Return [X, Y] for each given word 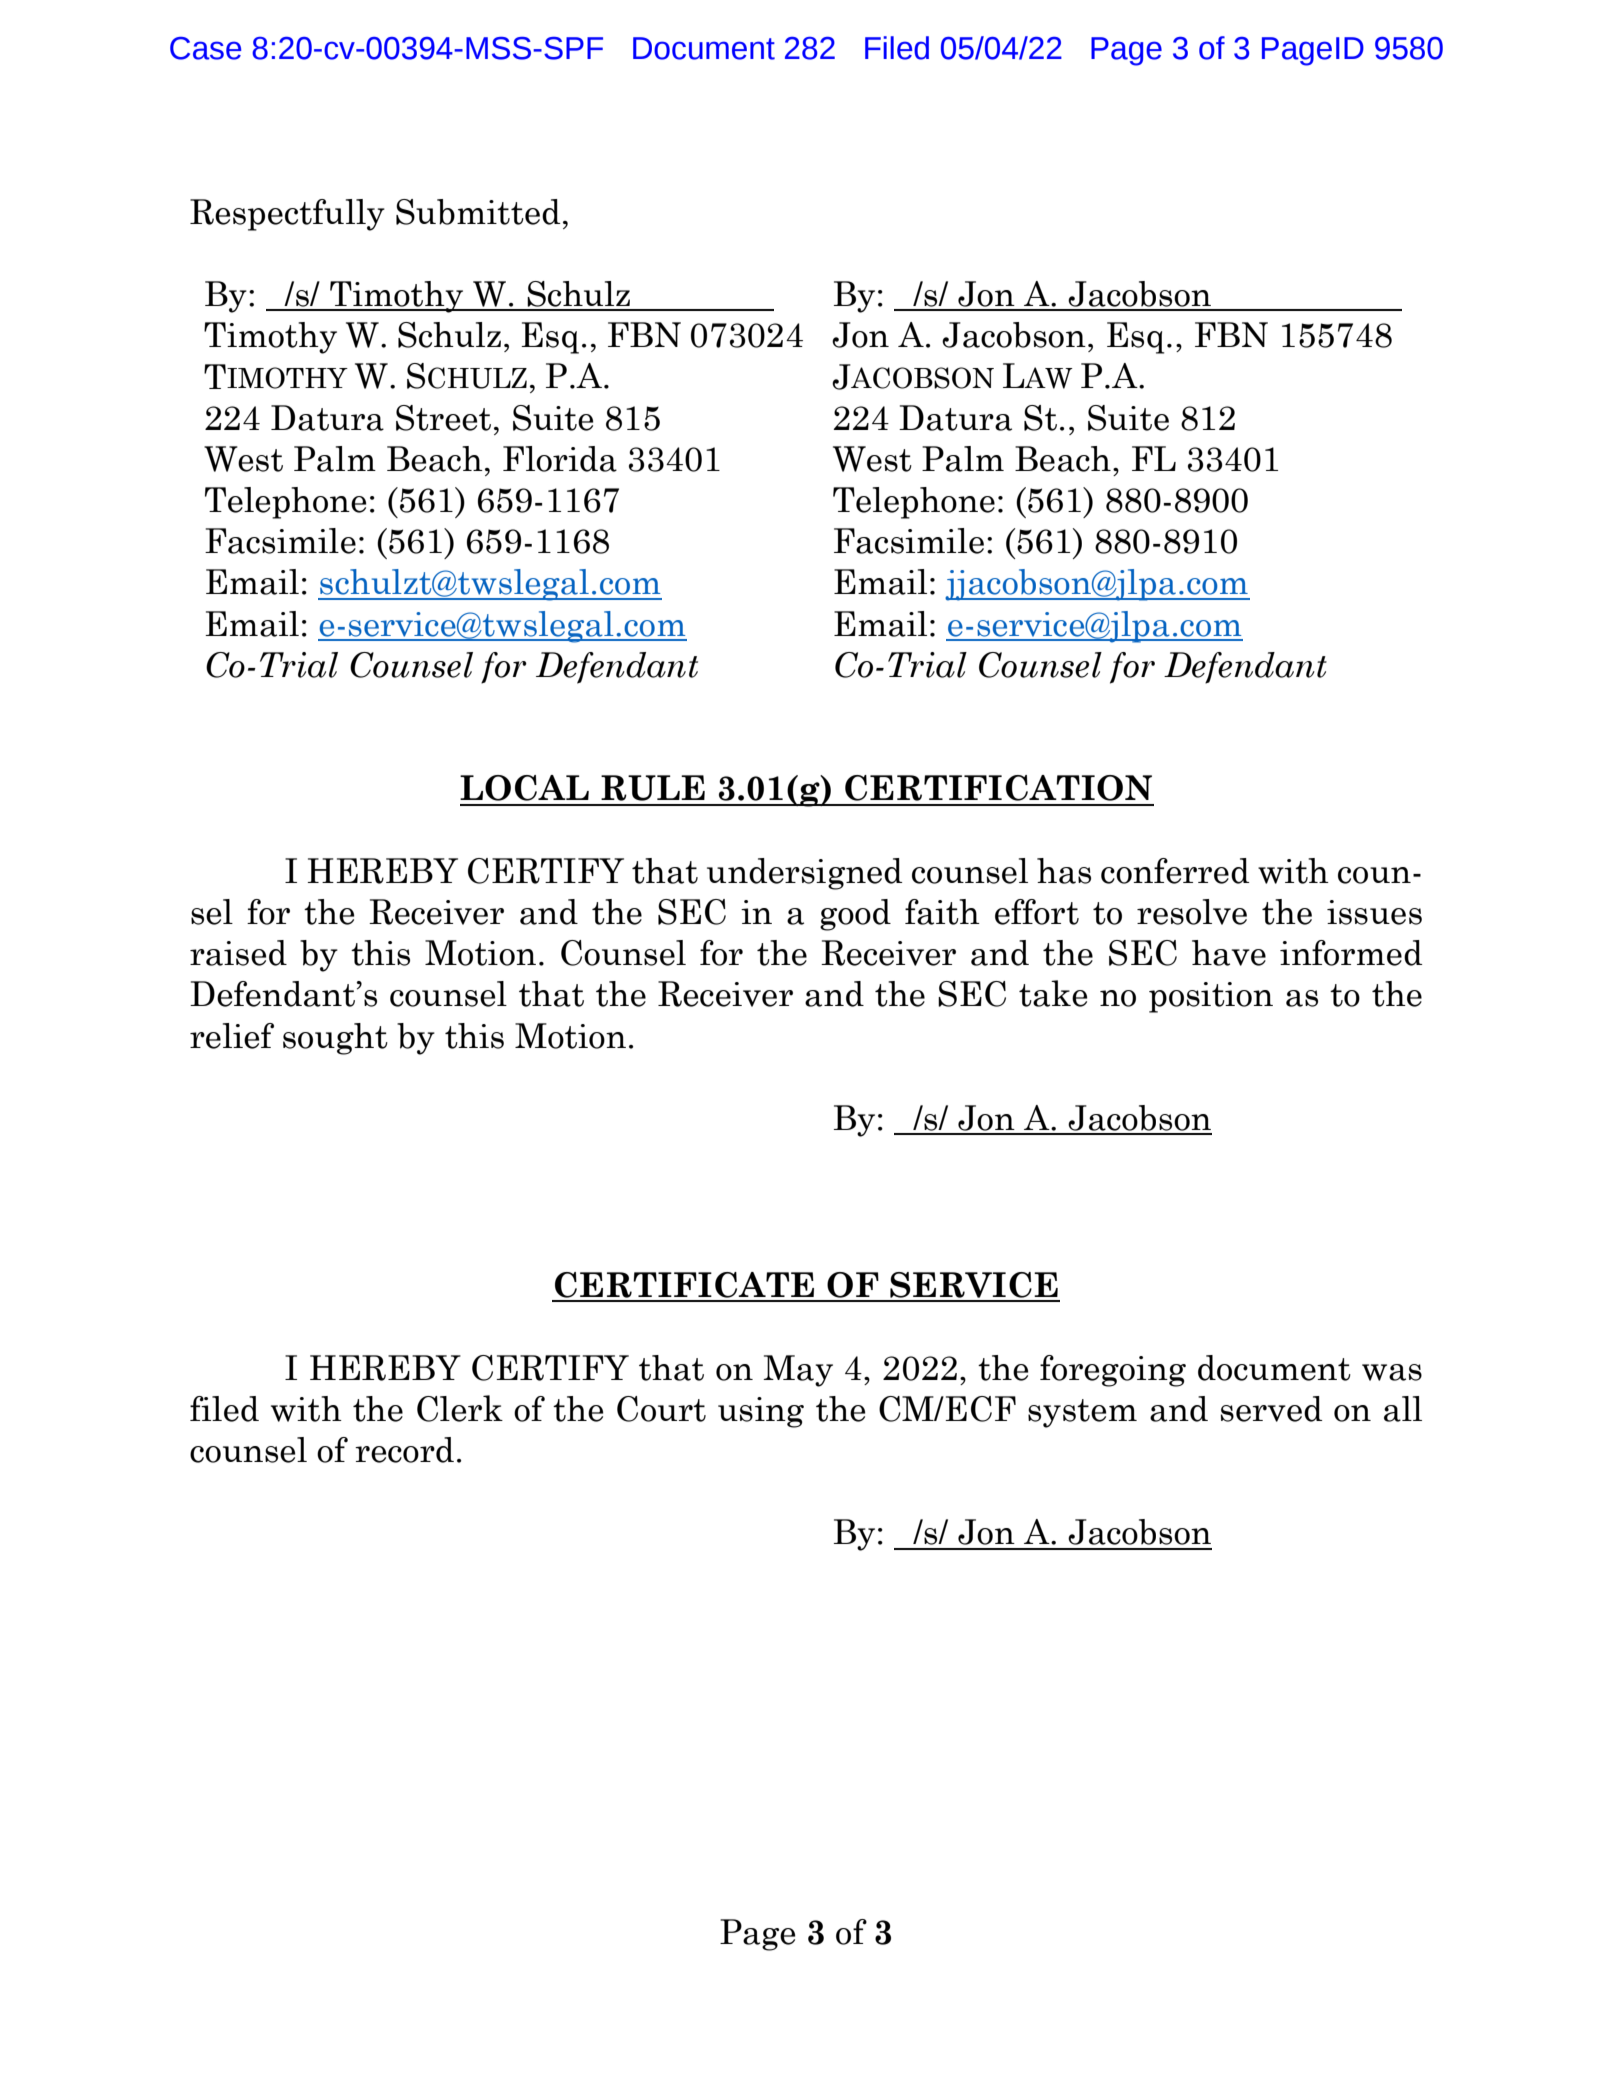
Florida [560, 459]
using [761, 1412]
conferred [1175, 871]
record [404, 1450]
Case [205, 48]
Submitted [478, 212]
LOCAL [524, 788]
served [1271, 1409]
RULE [653, 788]
